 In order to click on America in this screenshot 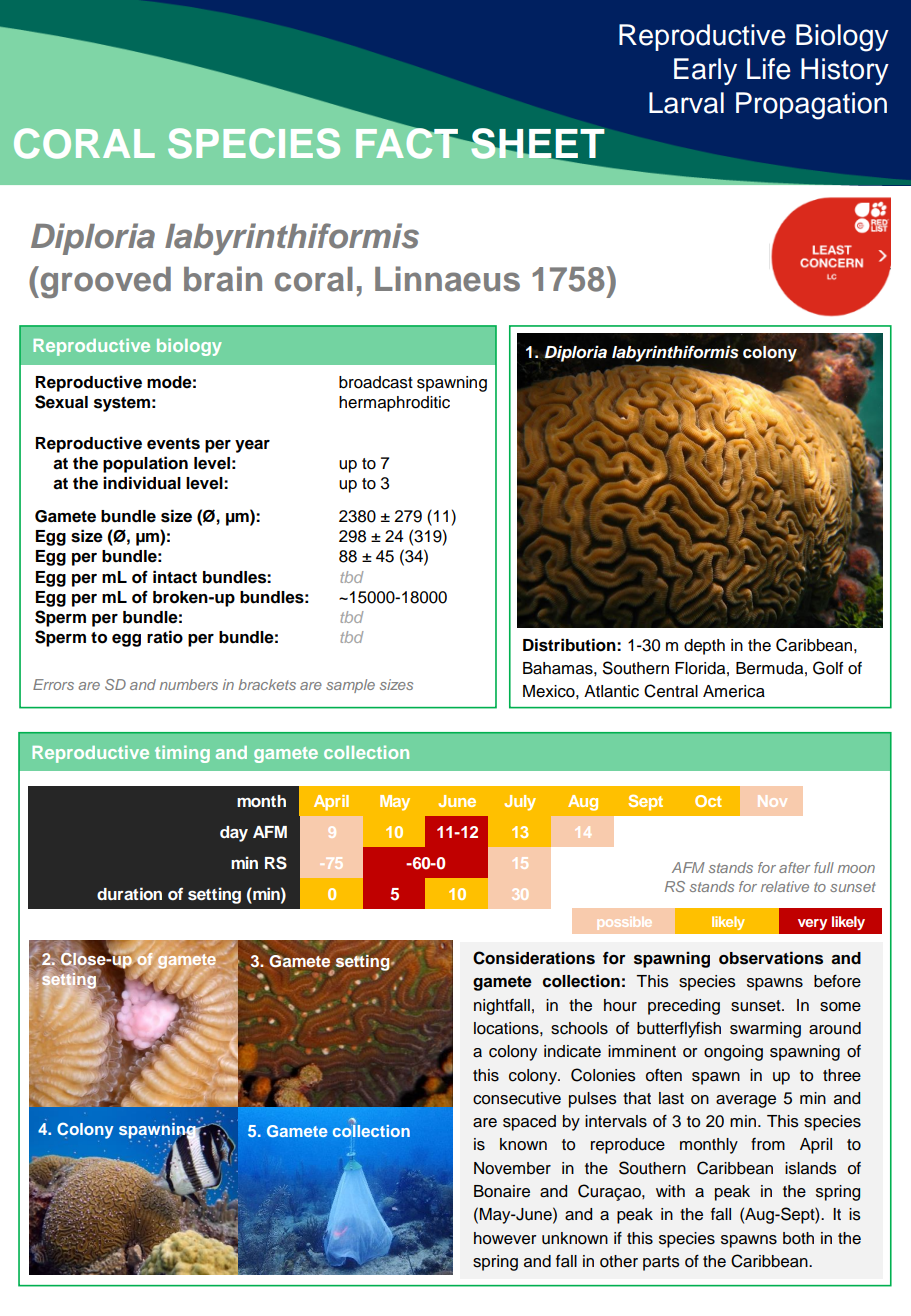, I will do `click(734, 691)`.
